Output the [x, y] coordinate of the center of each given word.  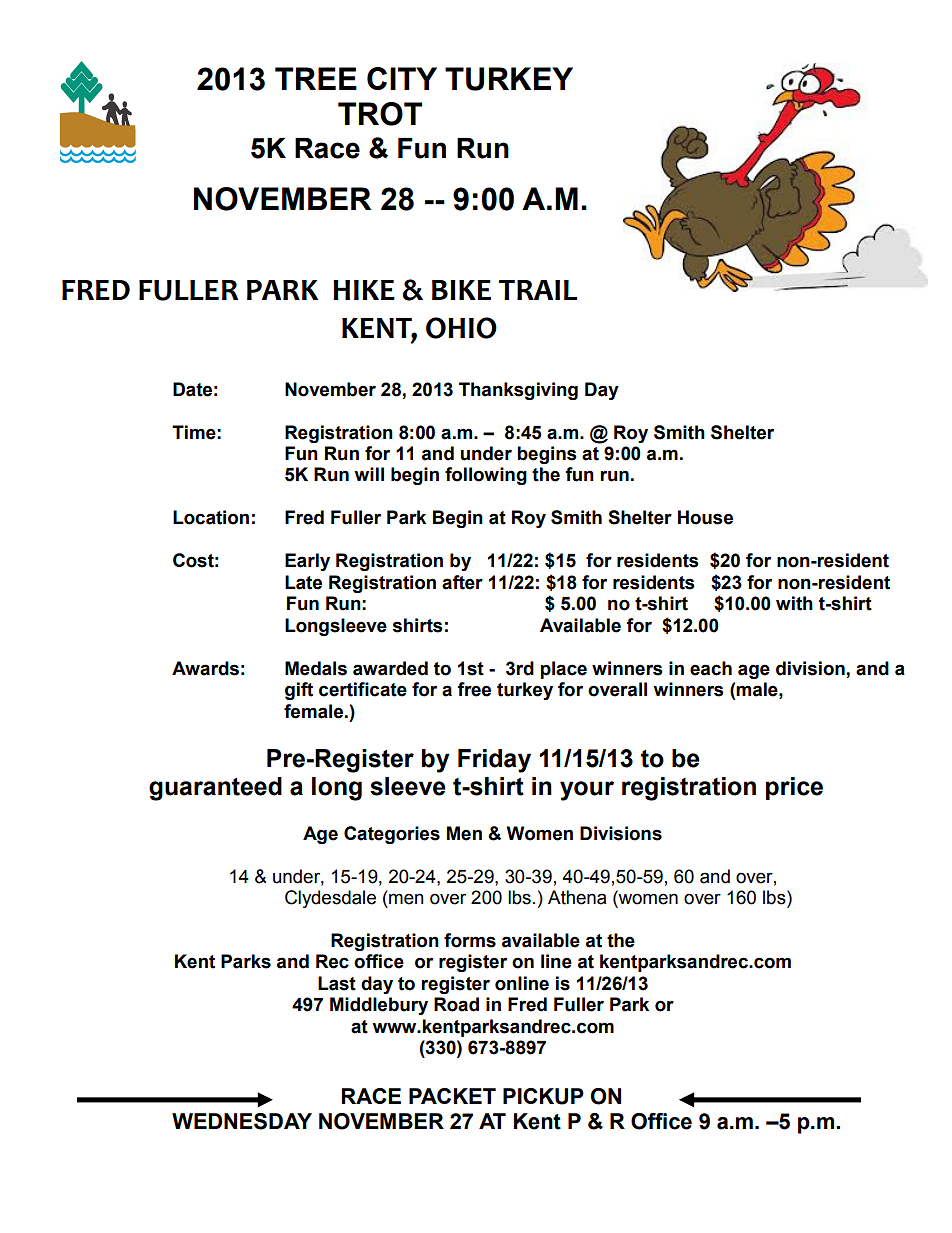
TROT [380, 114]
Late [303, 582]
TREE [316, 78]
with [794, 603]
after [462, 582]
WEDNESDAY [242, 1121]
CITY [402, 78]
